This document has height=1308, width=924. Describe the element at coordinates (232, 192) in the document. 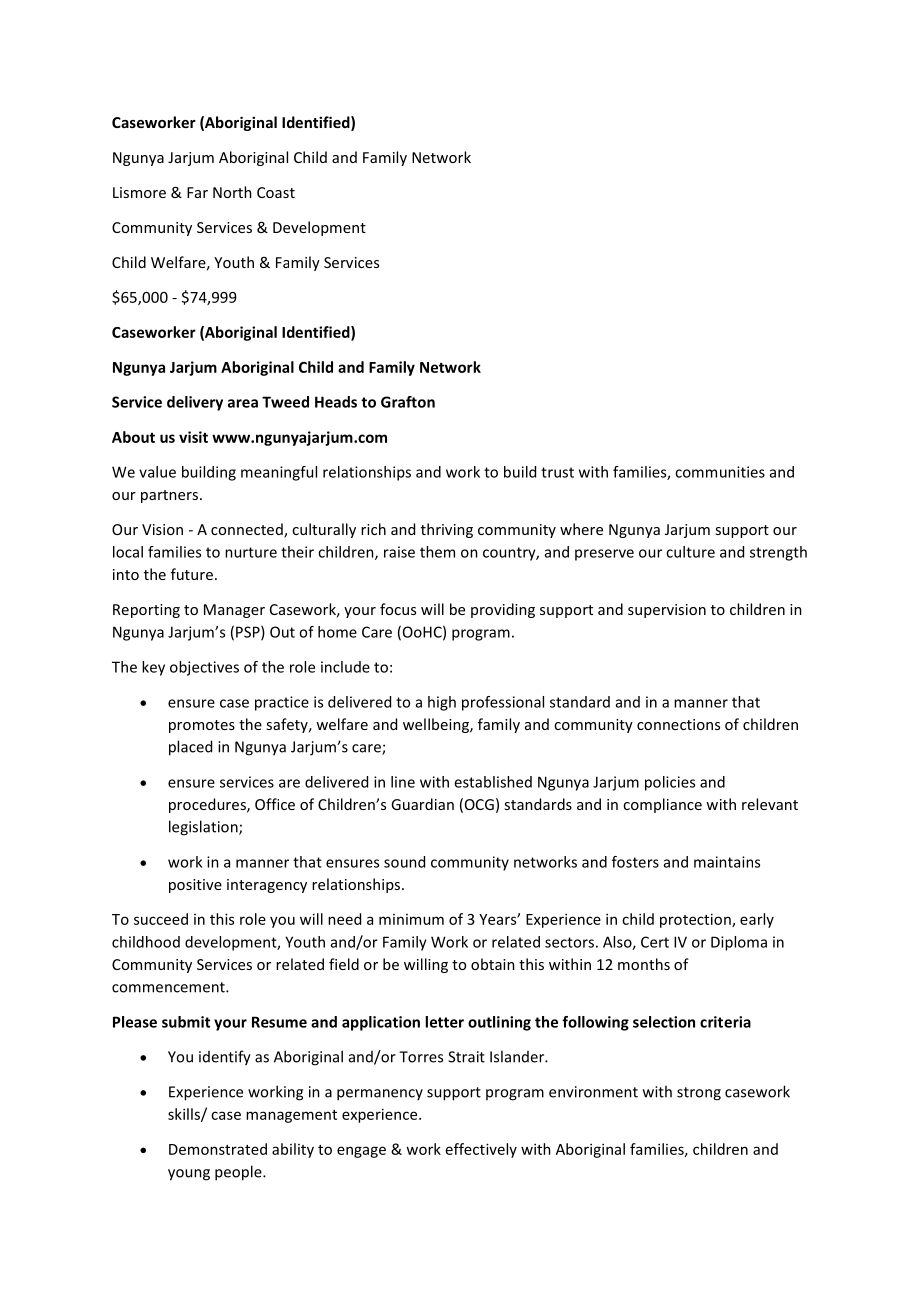

I see `North` at that location.
